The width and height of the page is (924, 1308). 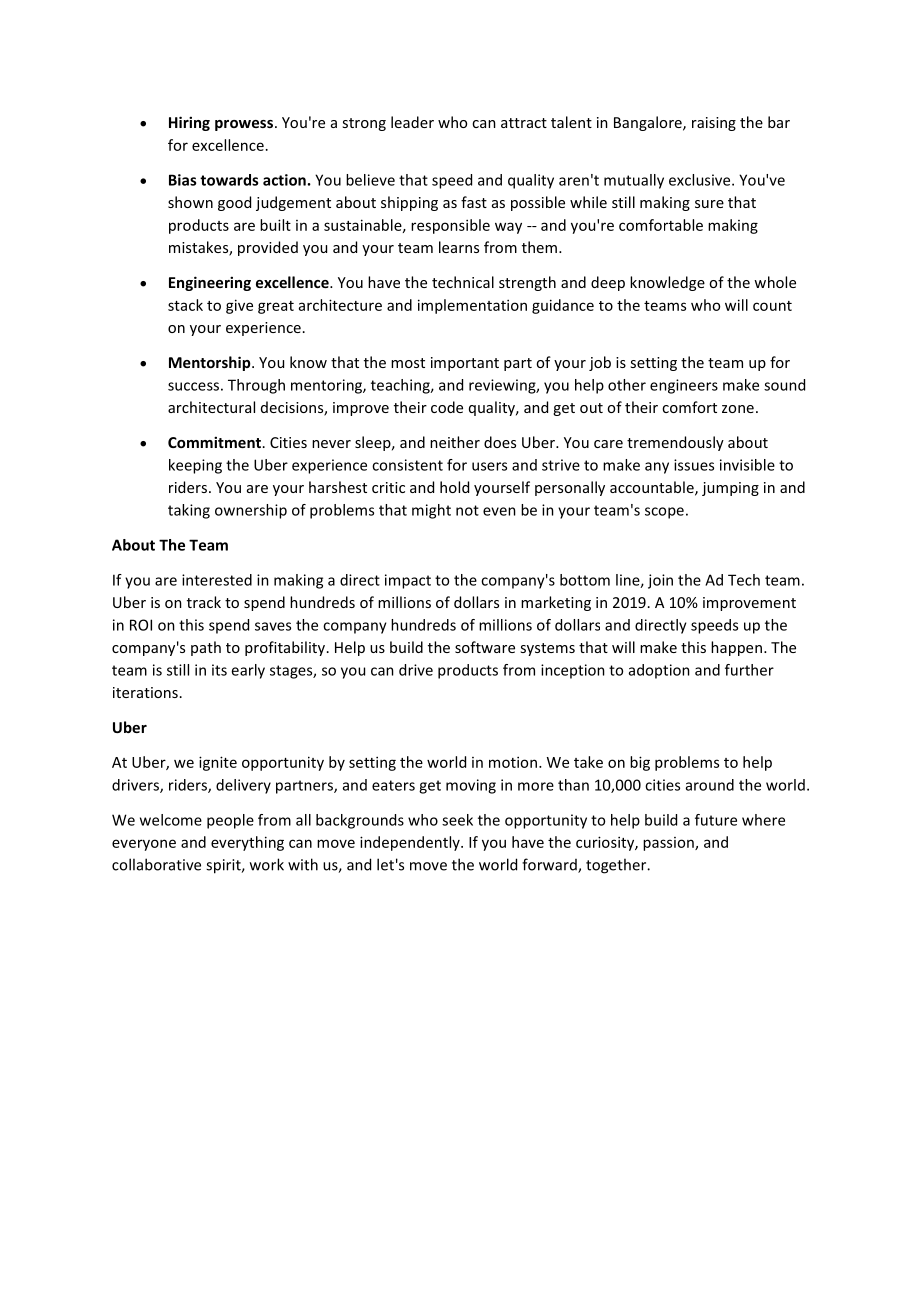 I want to click on everything, so click(x=247, y=843).
